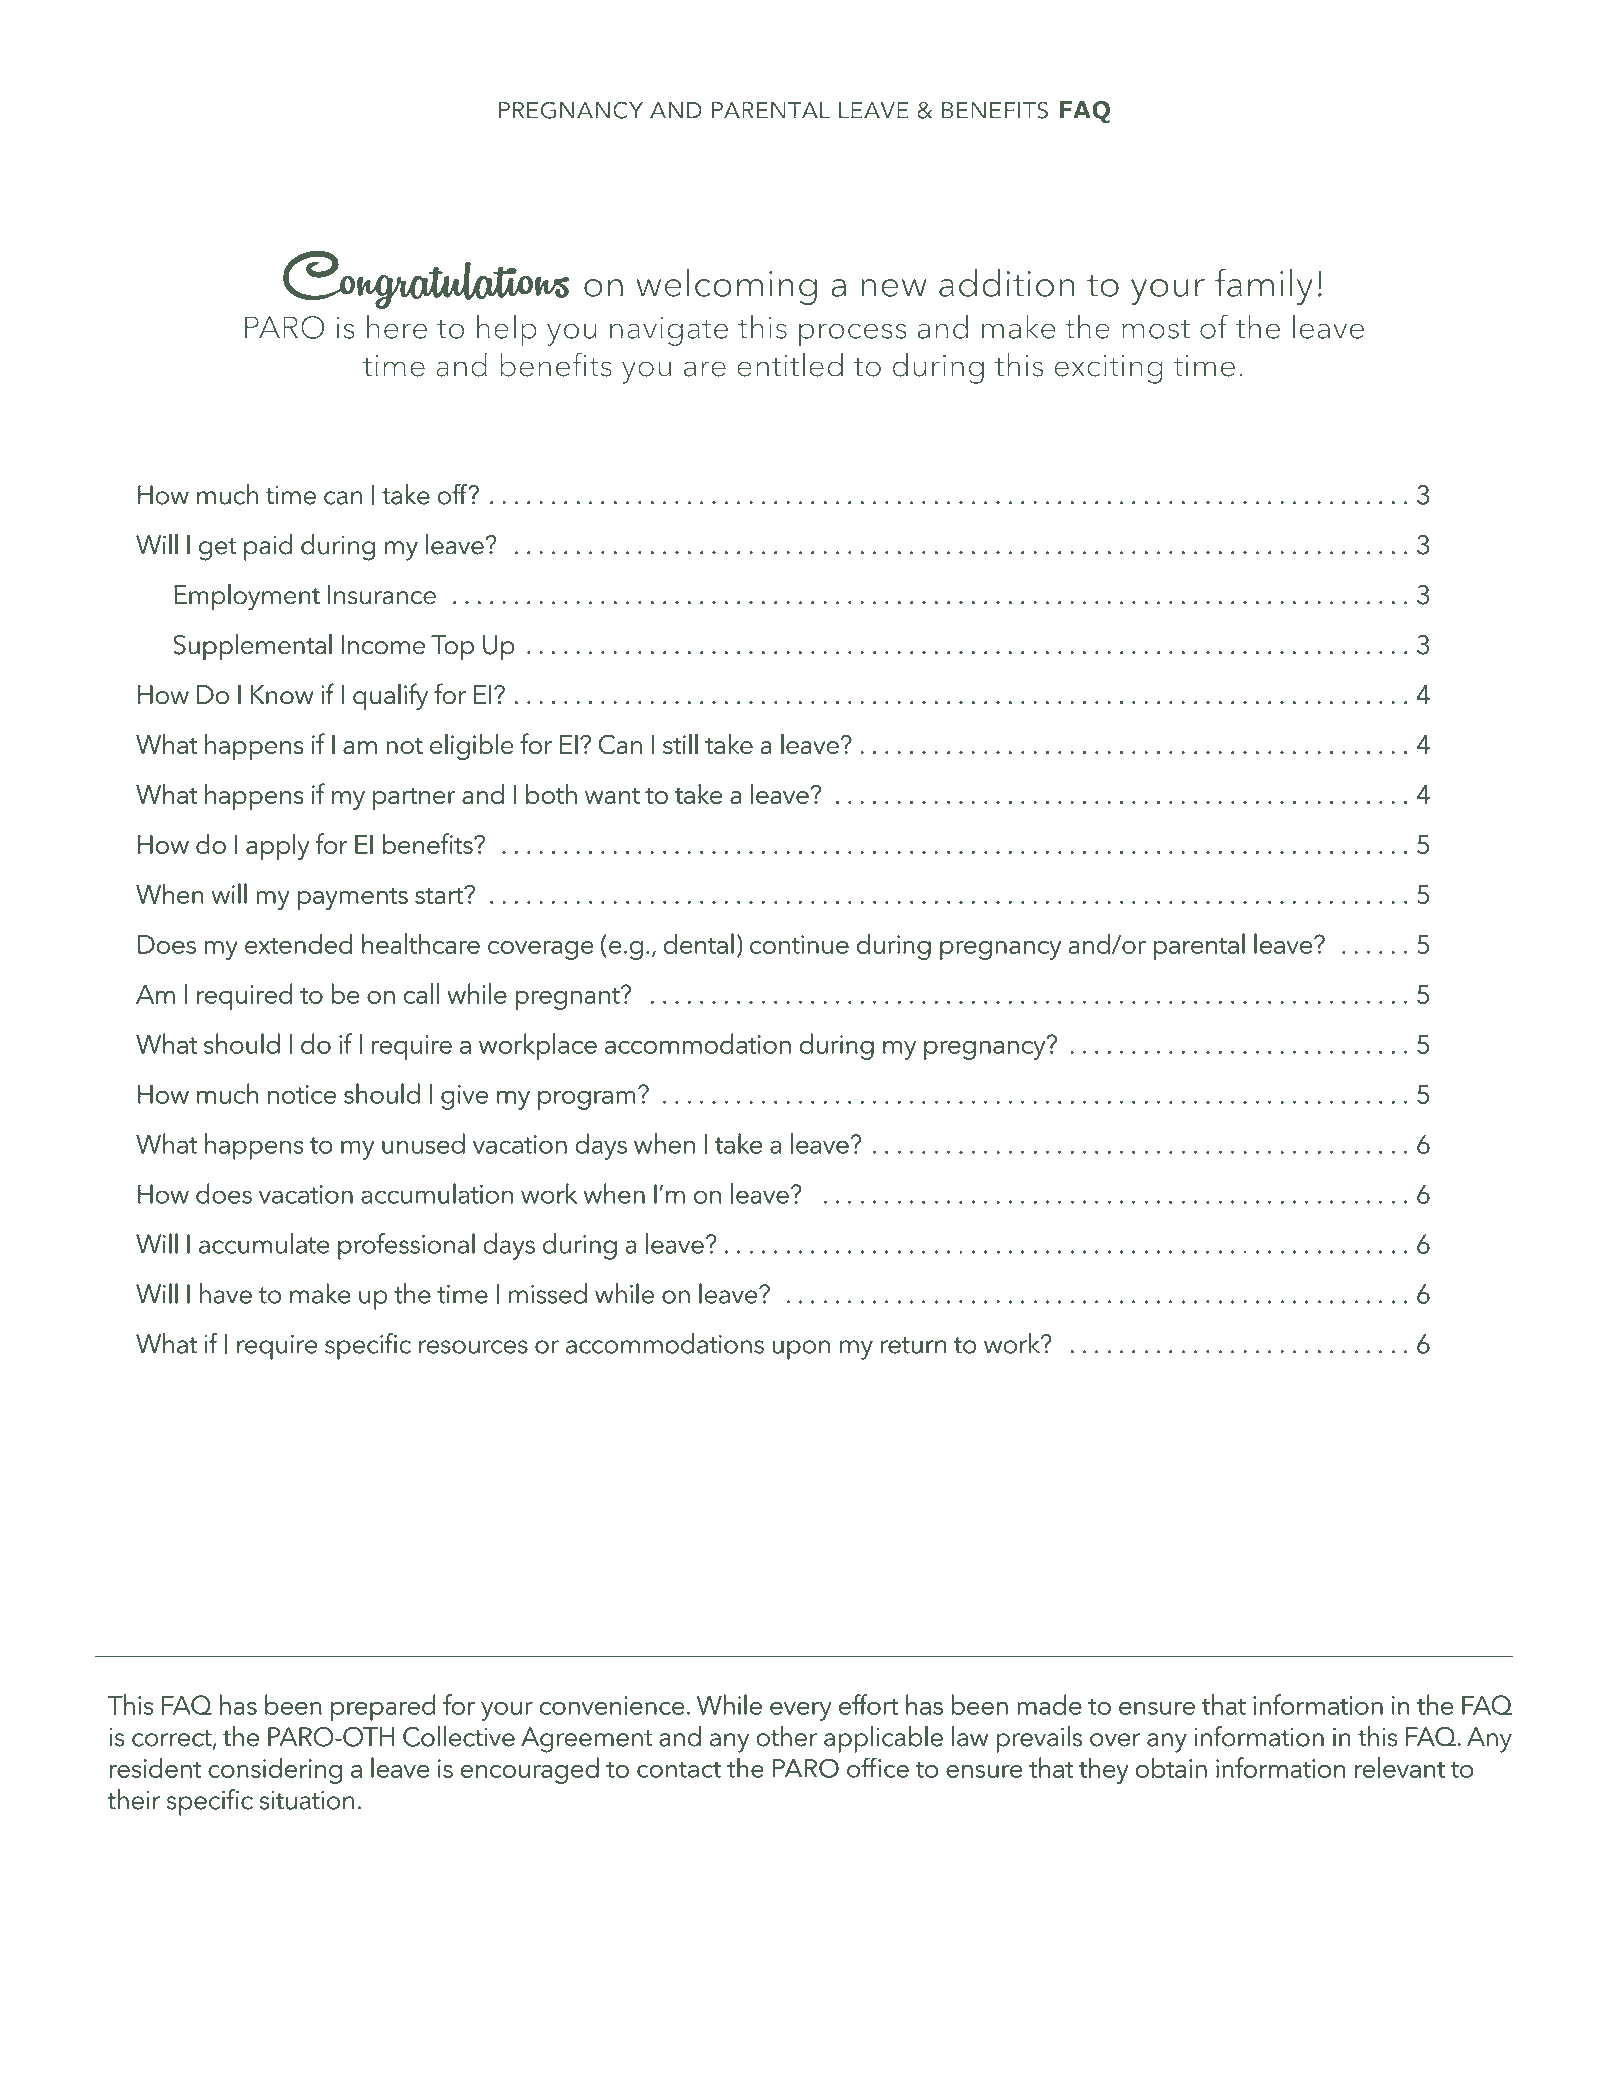  What do you see at coordinates (275, 1770) in the screenshot?
I see `considering` at bounding box center [275, 1770].
